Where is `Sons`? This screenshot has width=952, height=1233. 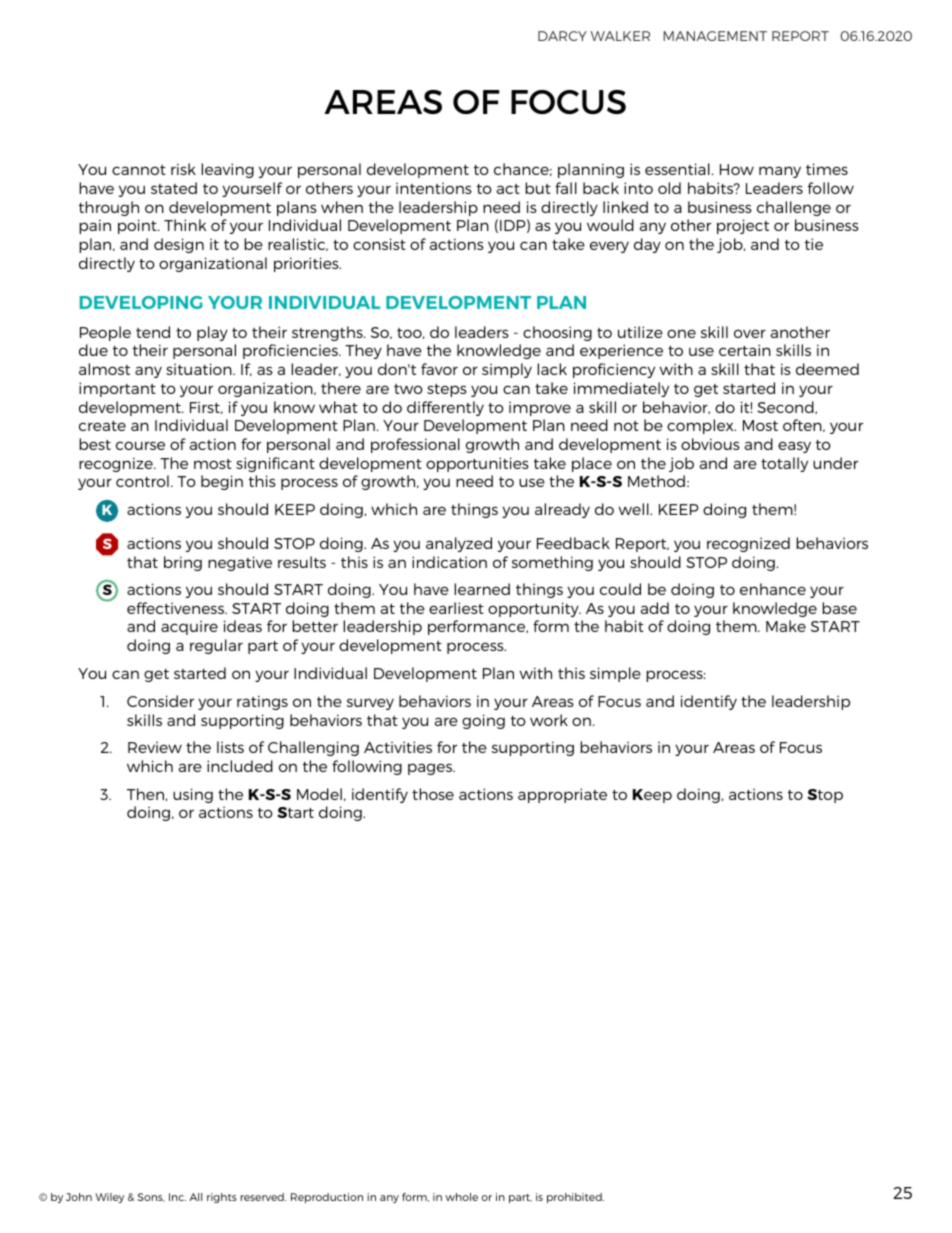 Sons is located at coordinates (151, 1197).
